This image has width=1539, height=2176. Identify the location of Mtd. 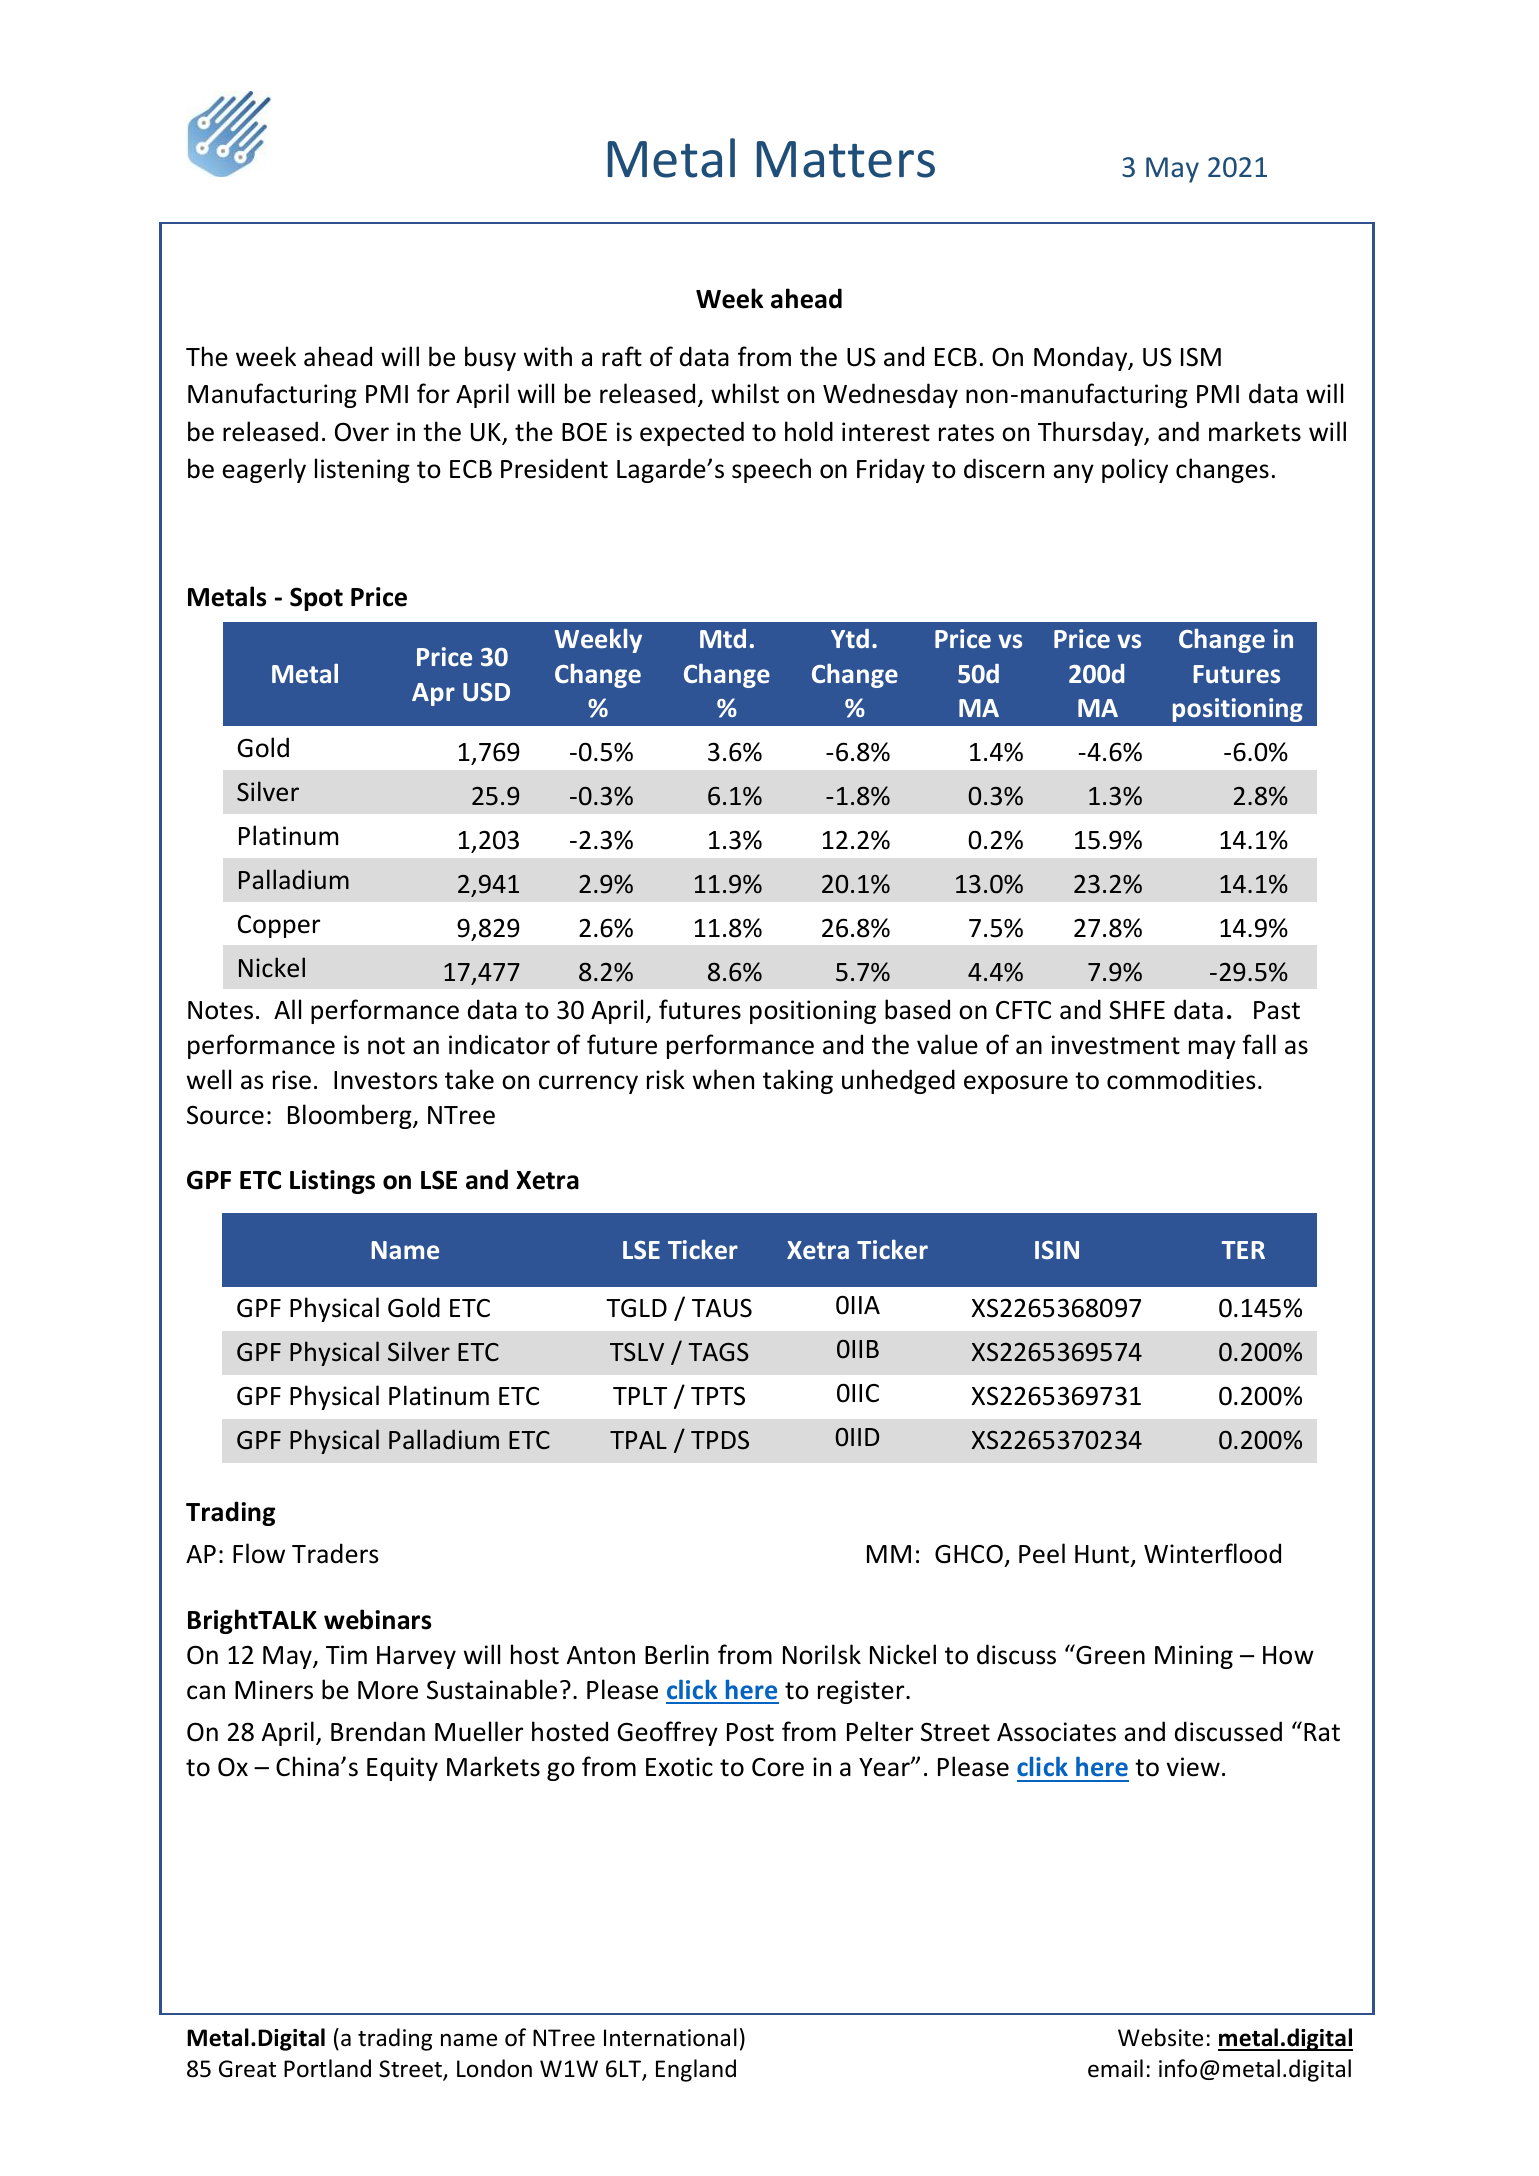
(723, 638).
